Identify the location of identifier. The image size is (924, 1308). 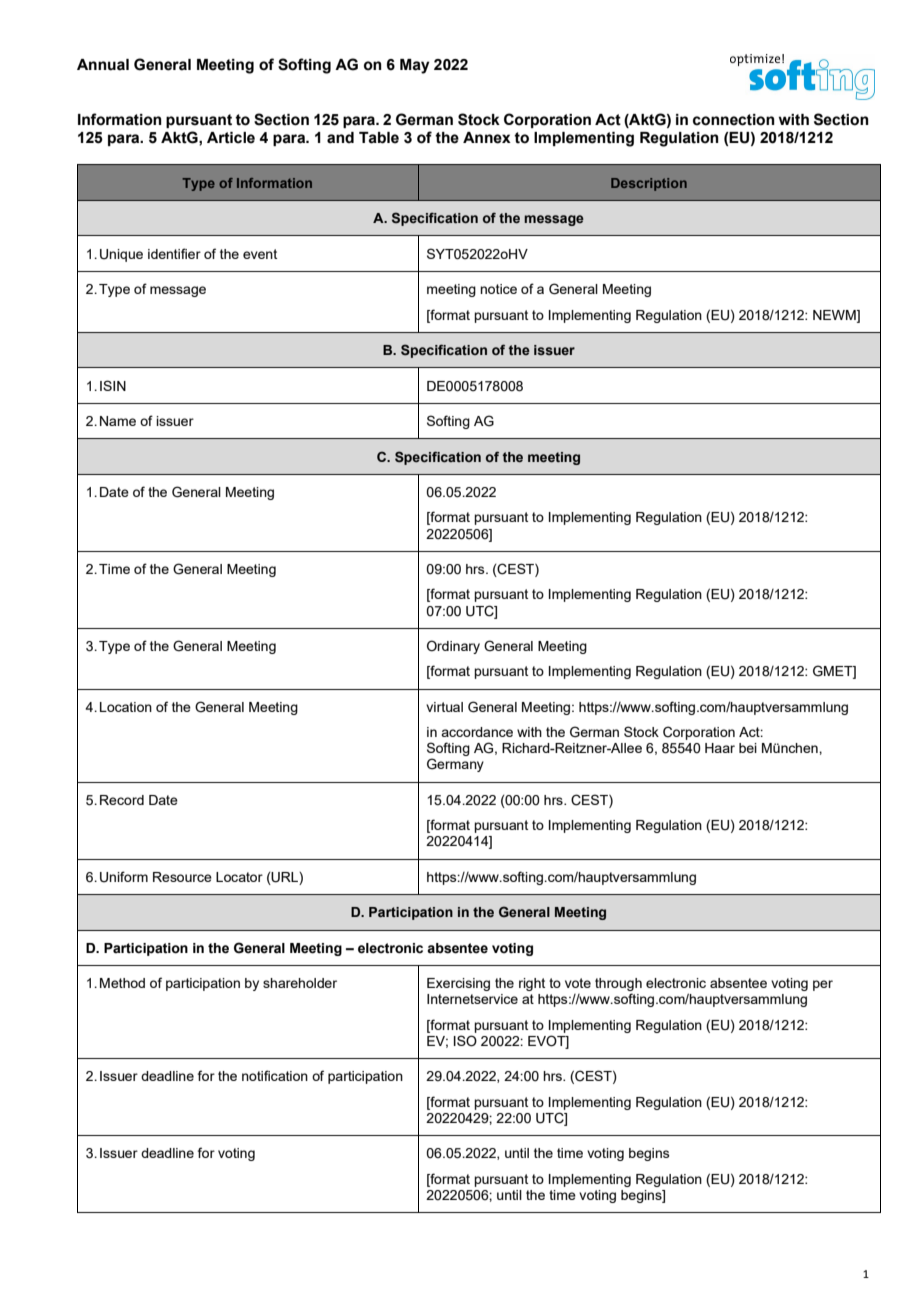
(174, 253).
